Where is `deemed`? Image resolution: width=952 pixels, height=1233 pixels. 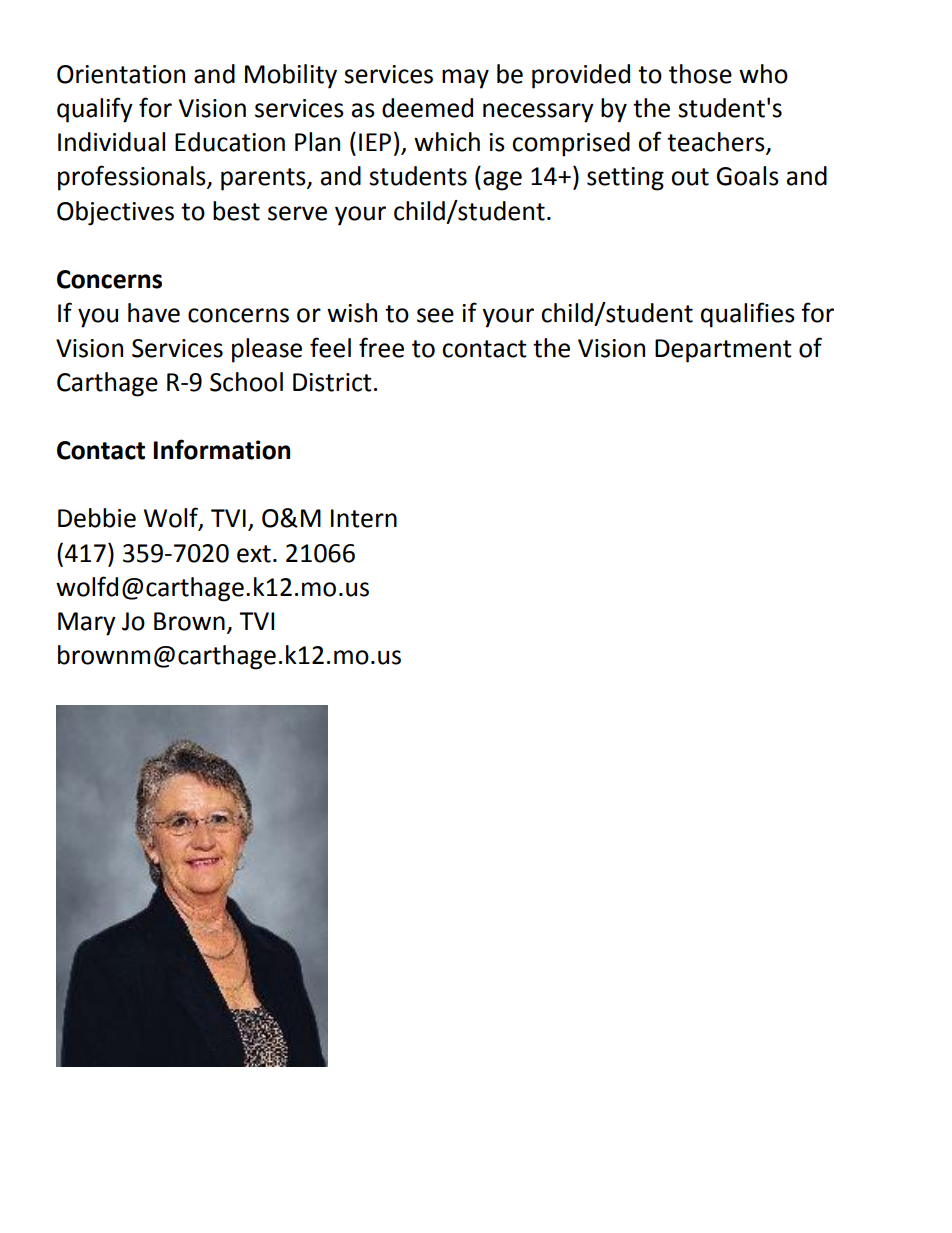
deemed is located at coordinates (427, 108).
